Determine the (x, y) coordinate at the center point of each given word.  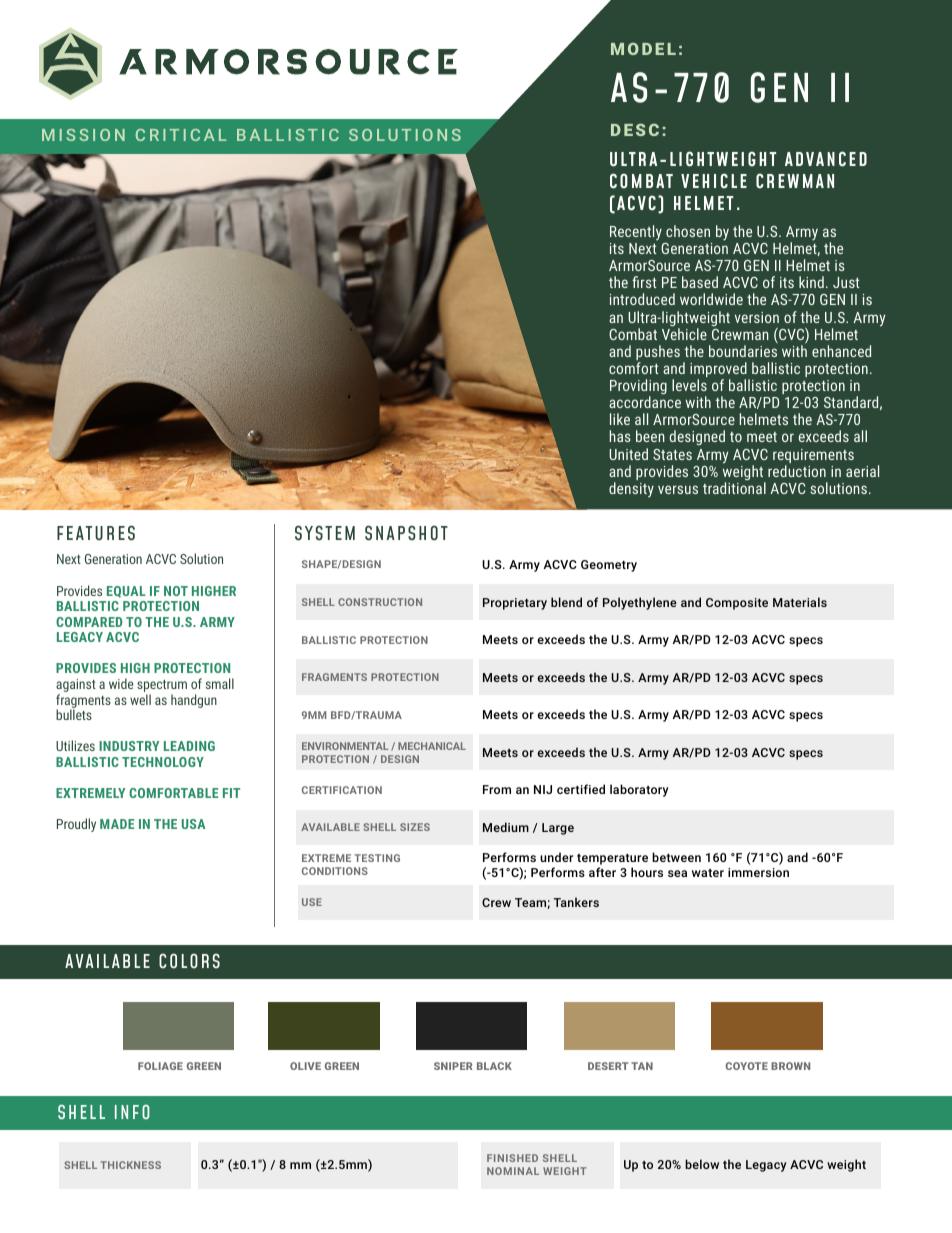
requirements (813, 457)
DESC (635, 130)
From (497, 789)
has (620, 436)
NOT (176, 591)
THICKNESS (130, 1165)
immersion (758, 872)
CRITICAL (181, 135)
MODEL (643, 49)
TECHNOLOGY (163, 762)
